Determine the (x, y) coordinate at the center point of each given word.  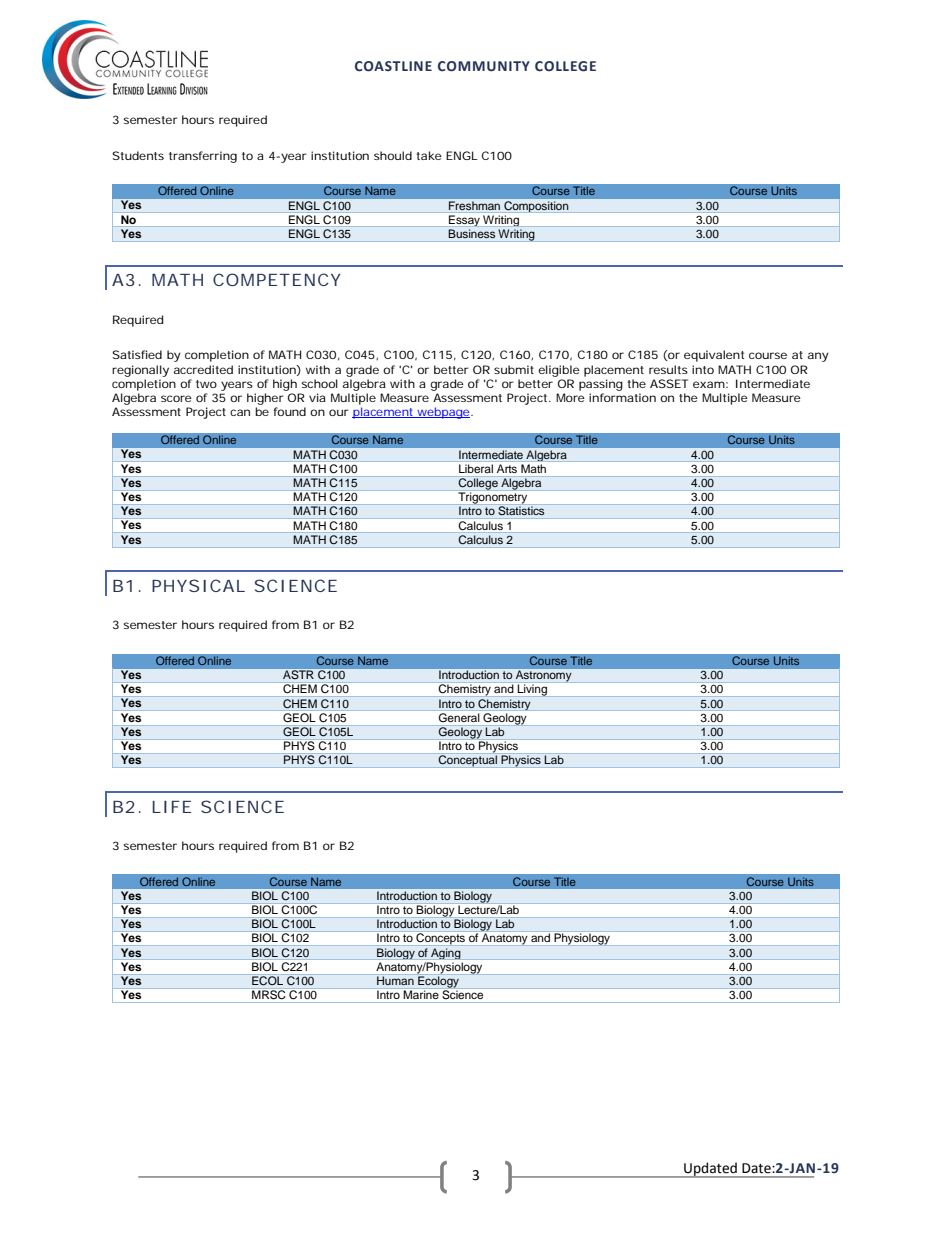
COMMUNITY (484, 66)
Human (395, 980)
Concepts (440, 939)
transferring (203, 157)
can (240, 412)
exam (709, 384)
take (429, 155)
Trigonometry (492, 498)
